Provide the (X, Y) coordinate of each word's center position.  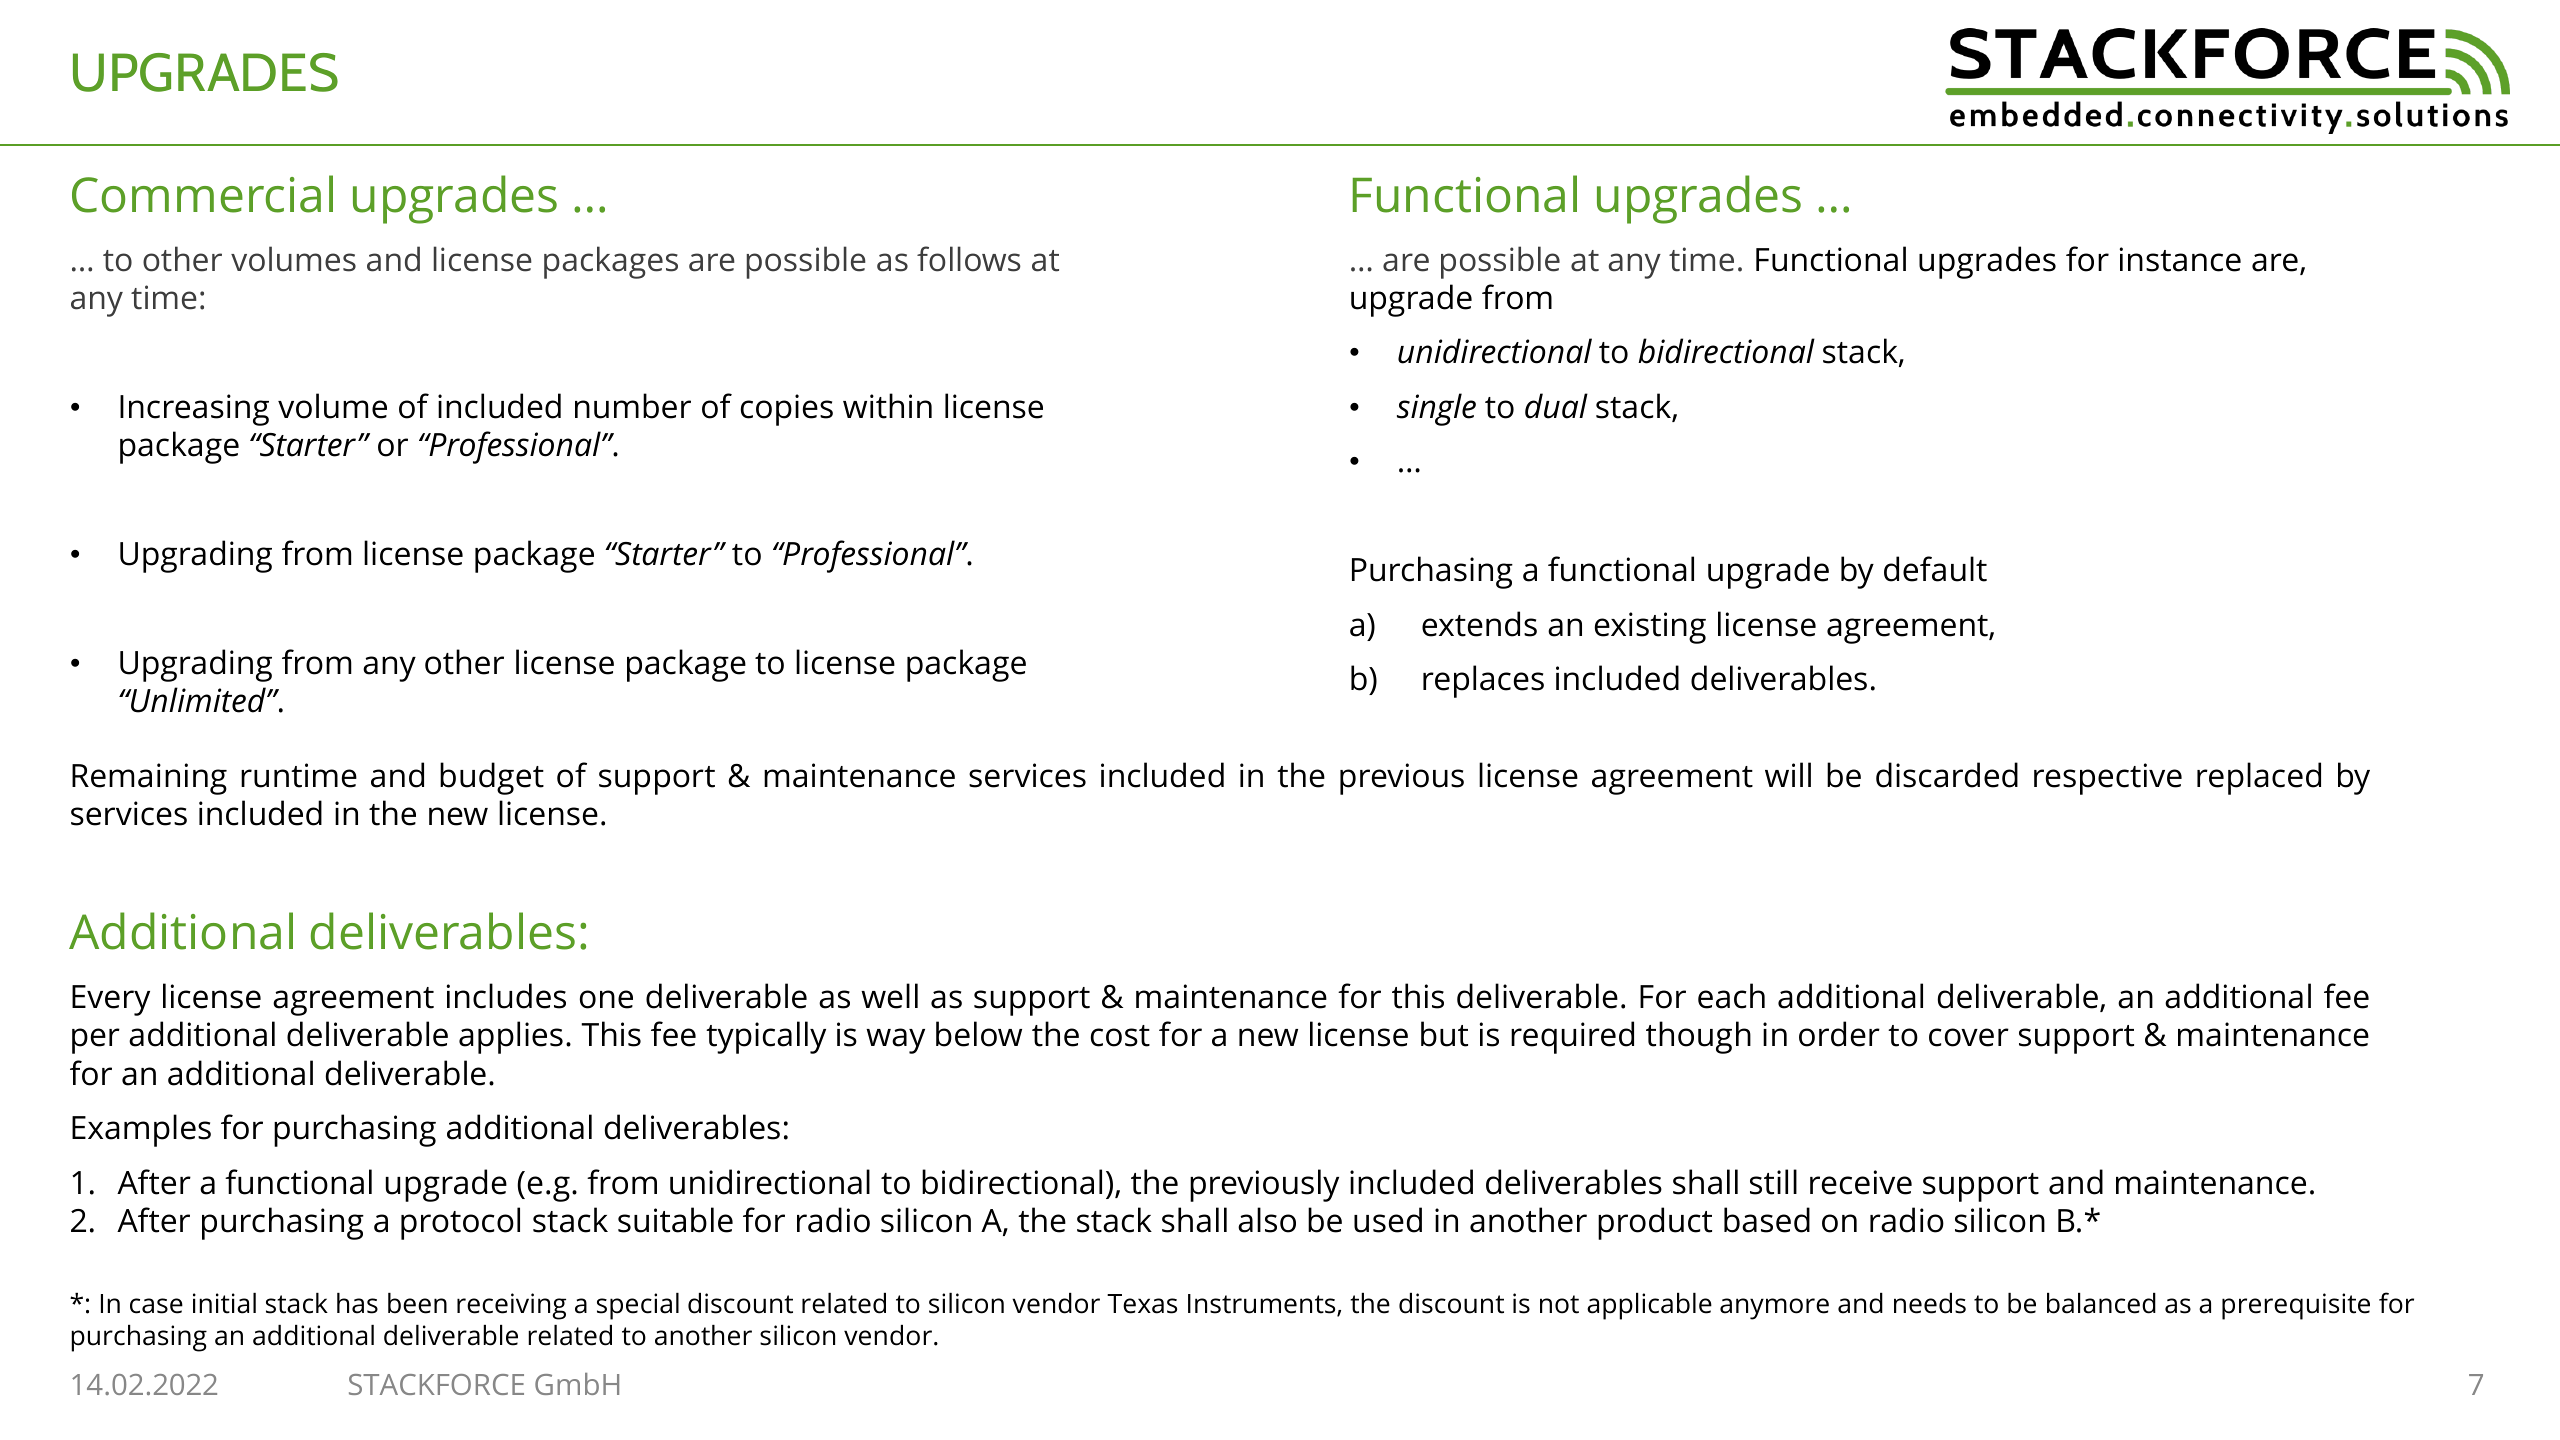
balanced (2101, 1303)
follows (969, 259)
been (417, 1303)
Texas (1142, 1304)
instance (2180, 259)
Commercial (202, 194)
